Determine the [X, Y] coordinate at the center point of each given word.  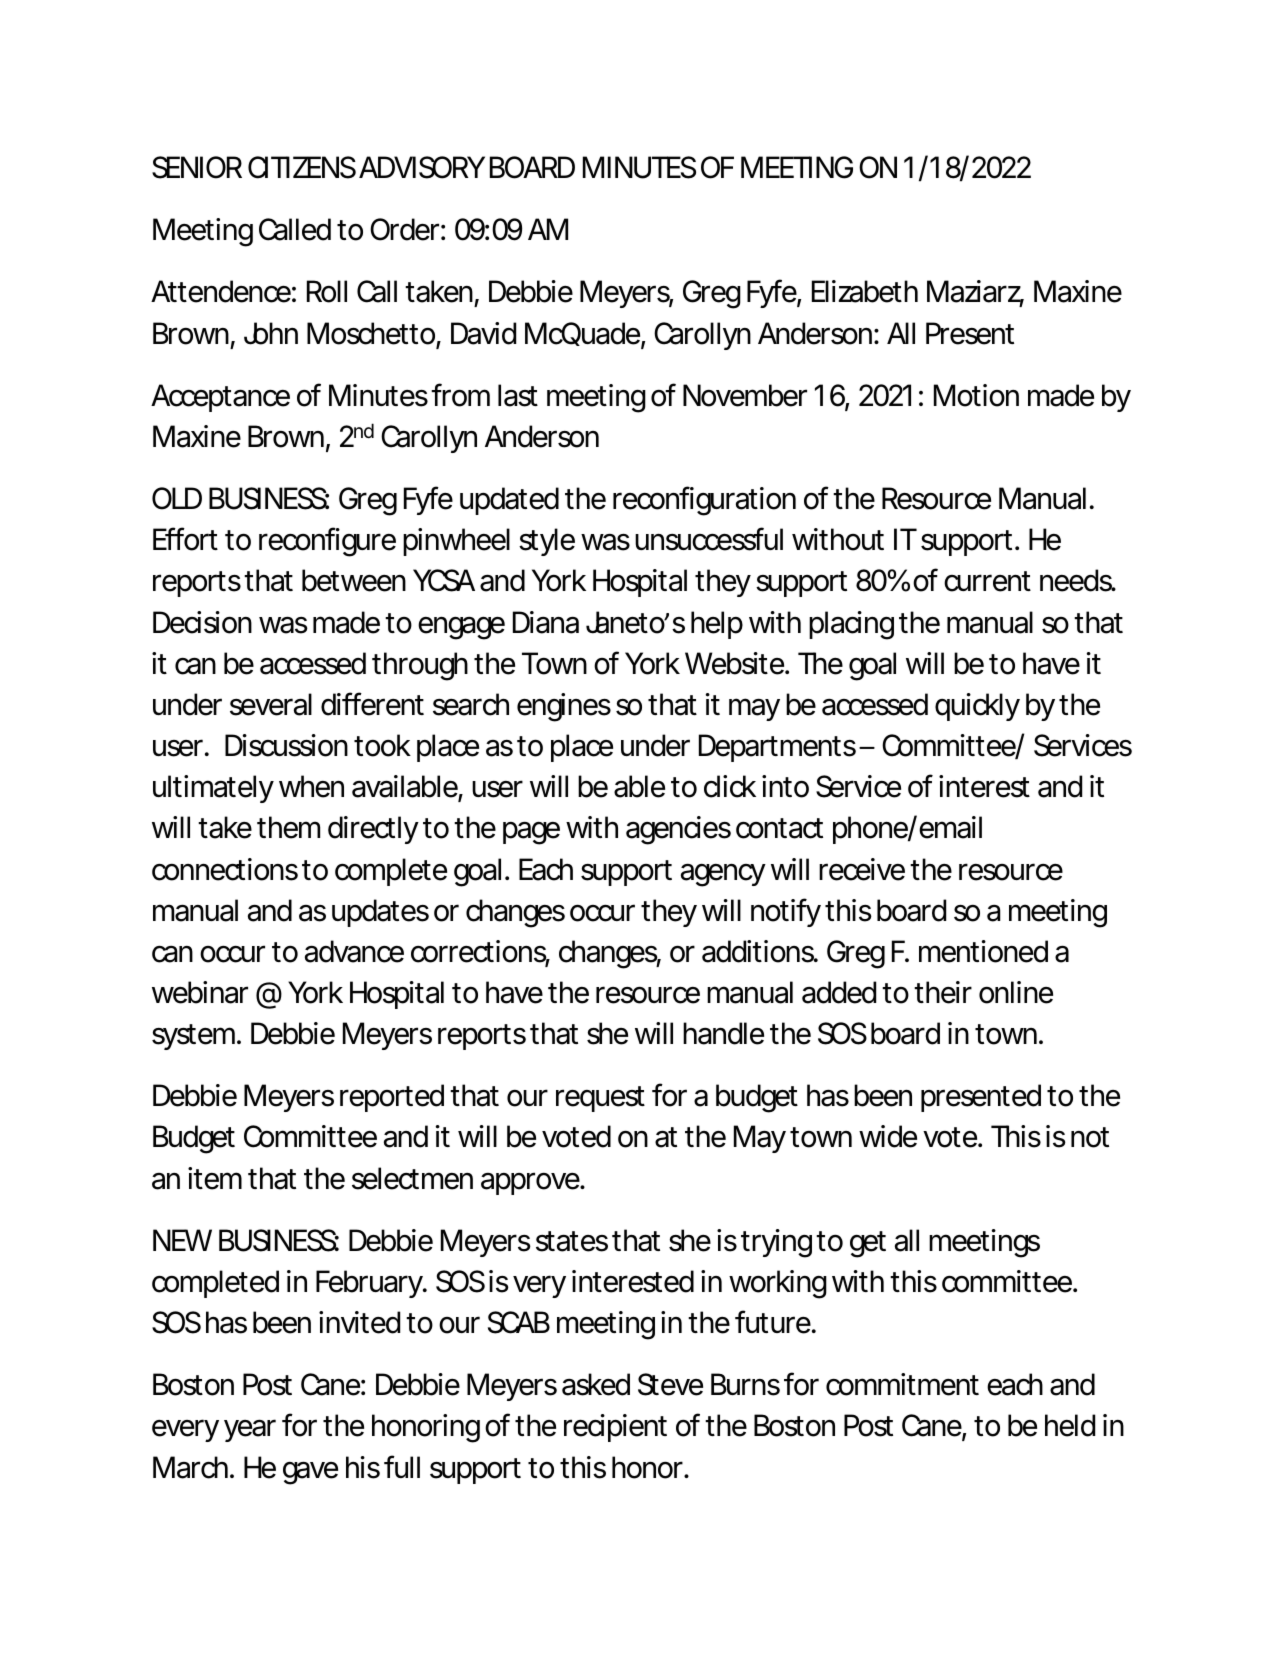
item [215, 1178]
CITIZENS [302, 167]
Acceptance [220, 398]
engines [564, 707]
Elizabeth [865, 291]
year [250, 1430]
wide [888, 1136]
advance [354, 951]
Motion [976, 395]
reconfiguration [704, 501]
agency [723, 875]
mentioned [983, 951]
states [572, 1241]
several [271, 704]
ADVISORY [422, 167]
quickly [977, 707]
